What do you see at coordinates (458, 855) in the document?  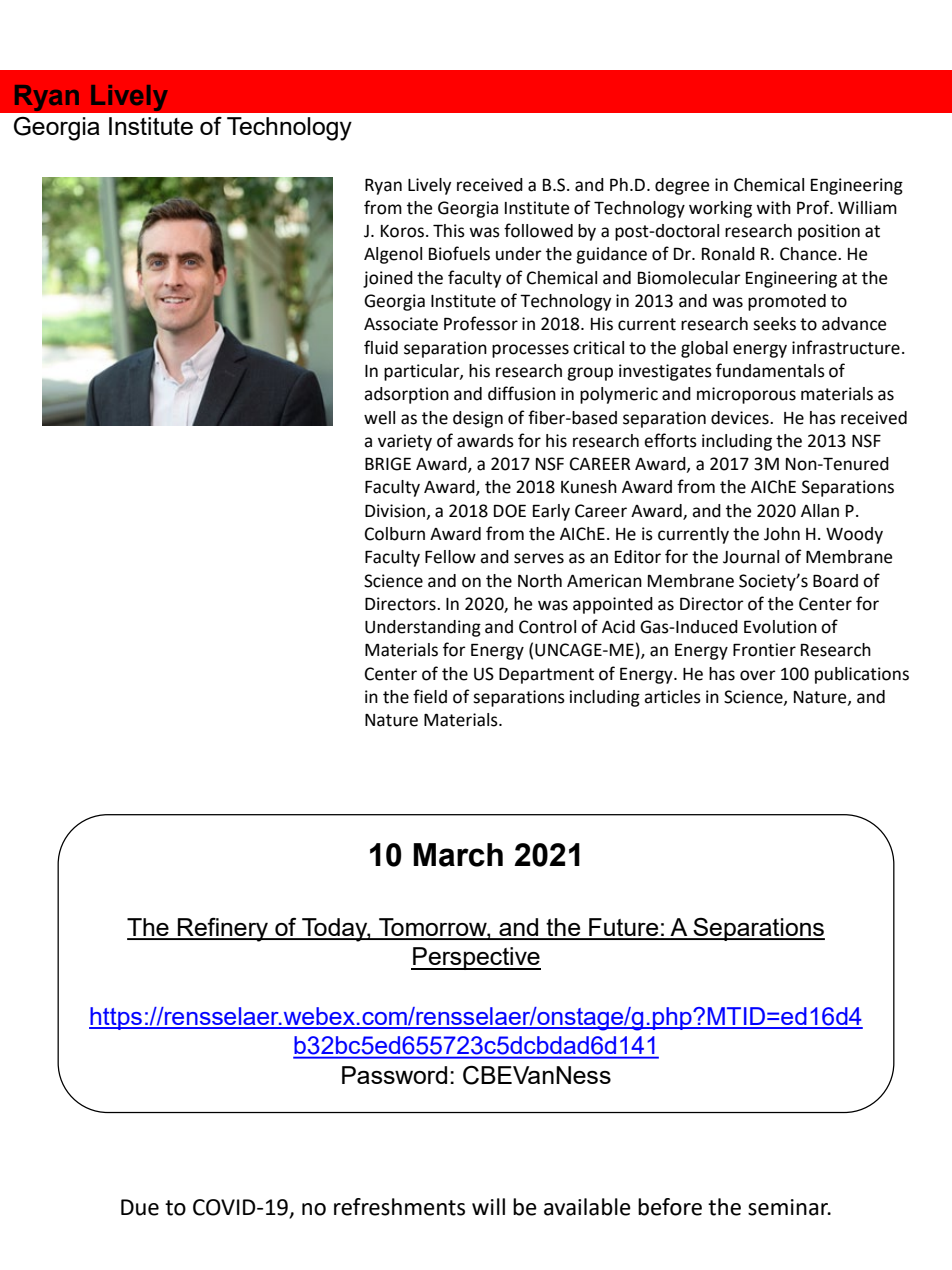 I see `March` at bounding box center [458, 855].
